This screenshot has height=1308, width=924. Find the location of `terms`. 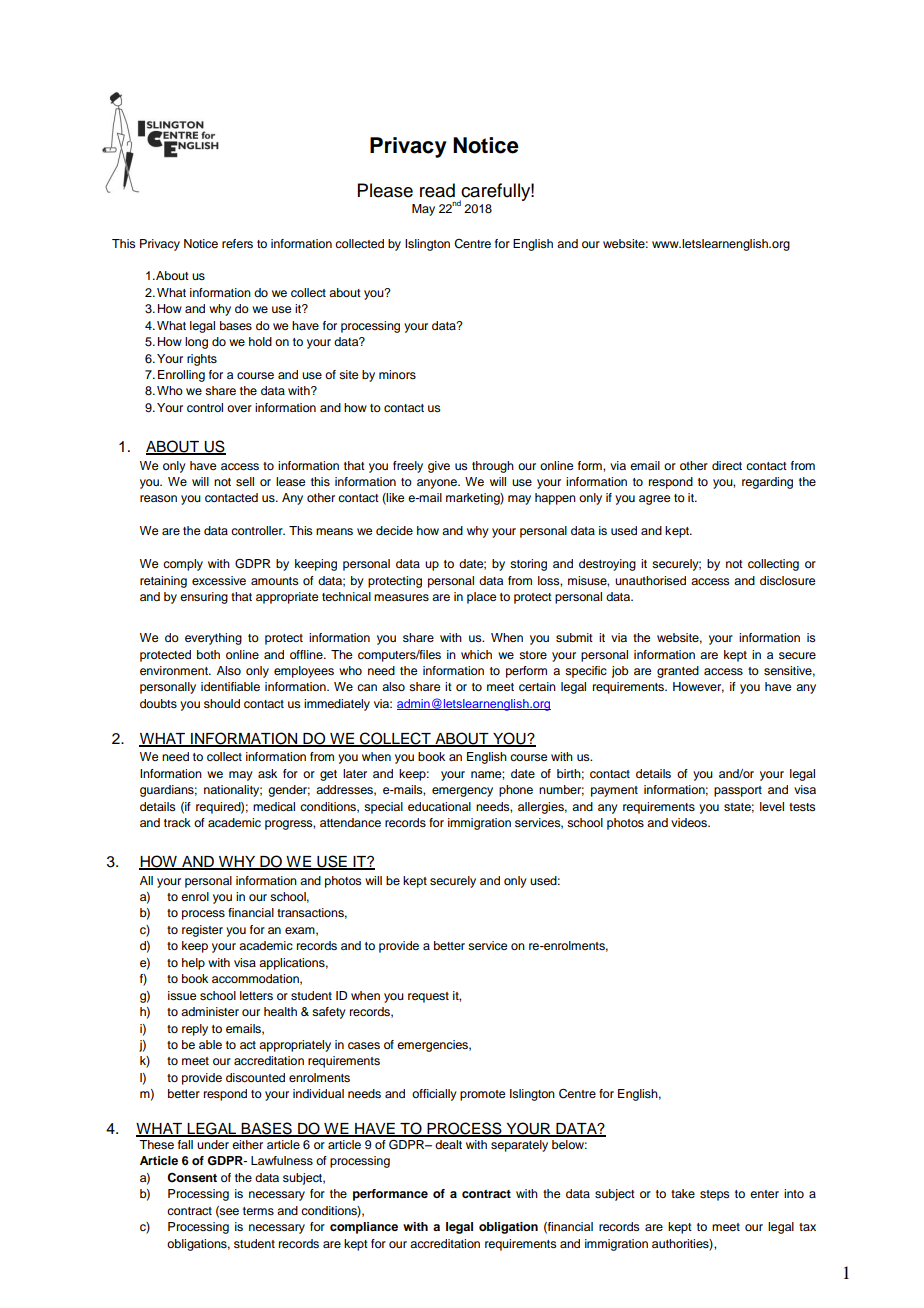

terms is located at coordinates (258, 1211).
